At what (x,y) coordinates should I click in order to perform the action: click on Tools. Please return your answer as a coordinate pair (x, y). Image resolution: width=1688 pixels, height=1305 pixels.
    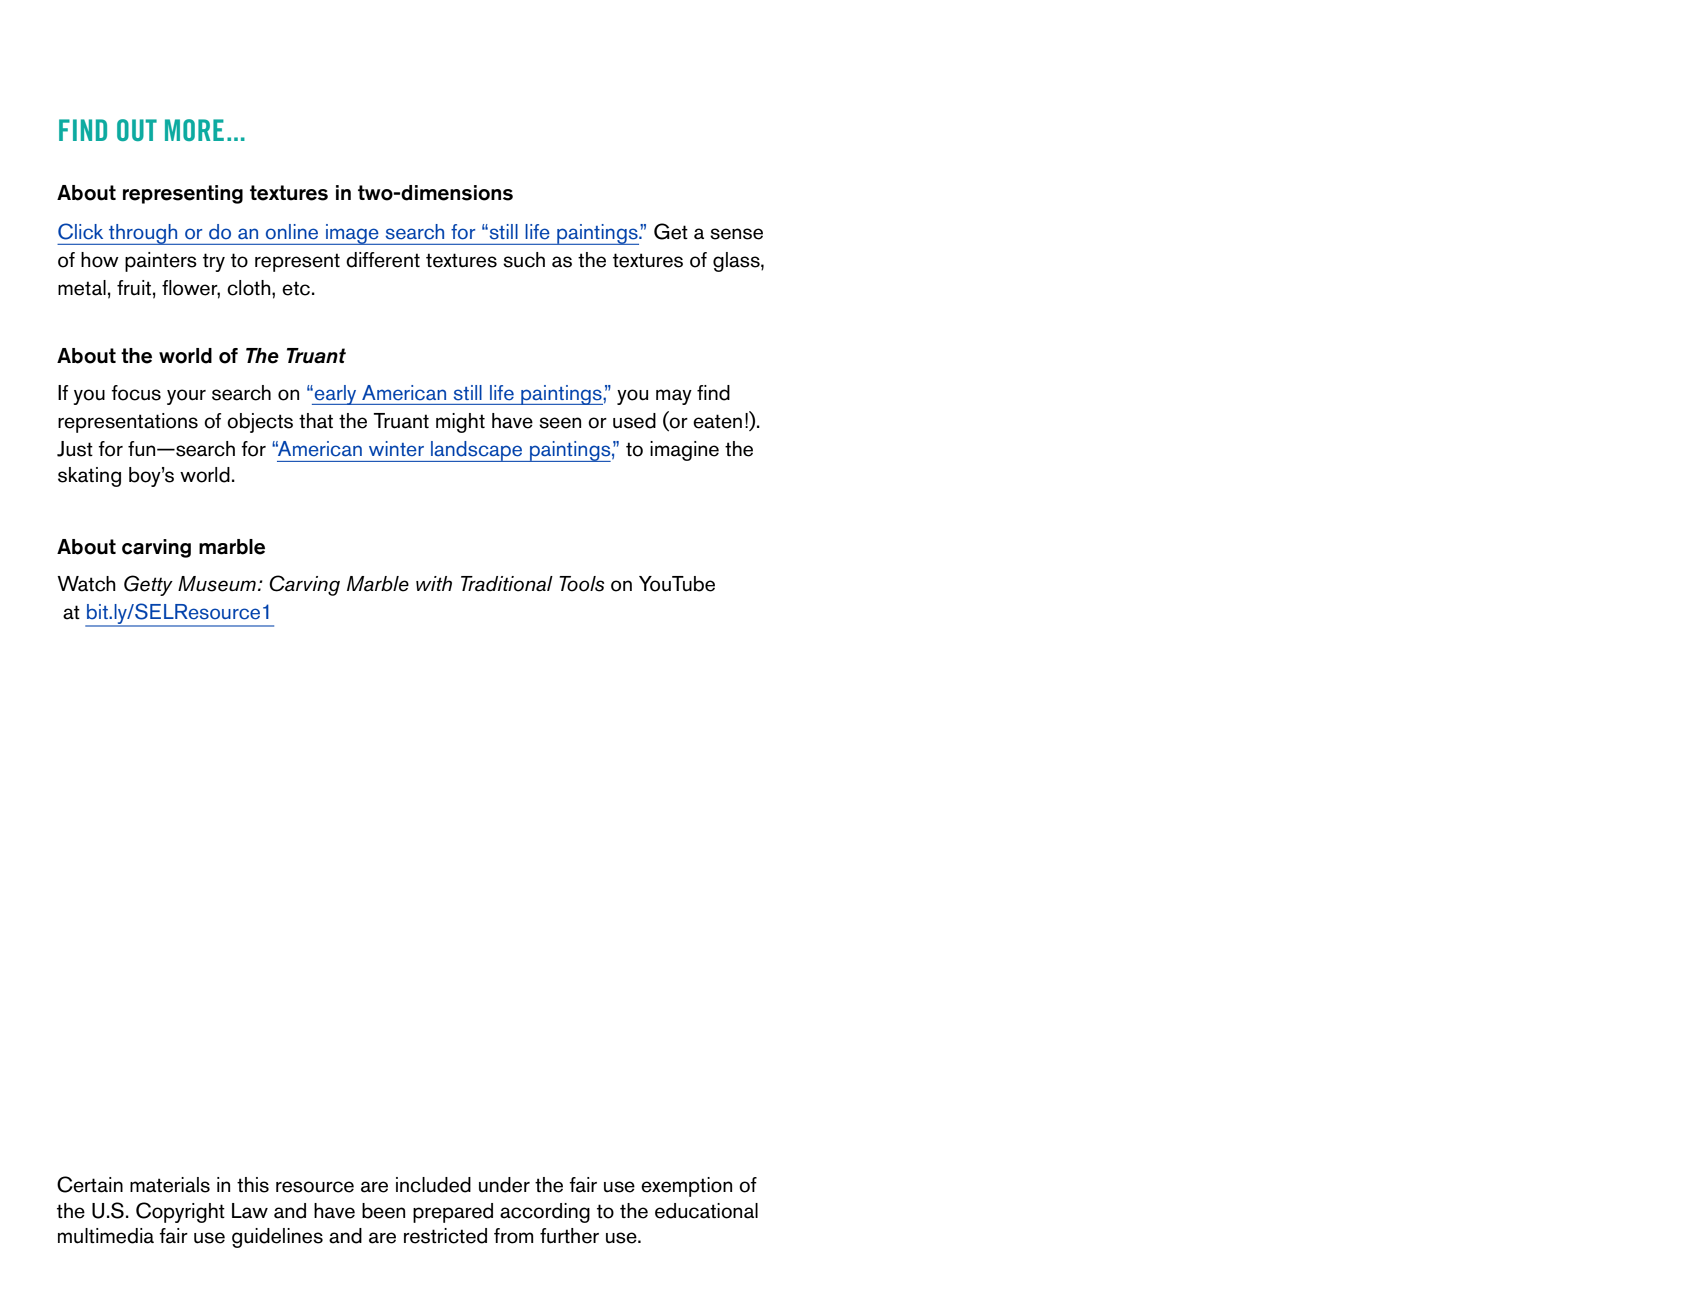
    Looking at the image, I should click on (581, 584).
